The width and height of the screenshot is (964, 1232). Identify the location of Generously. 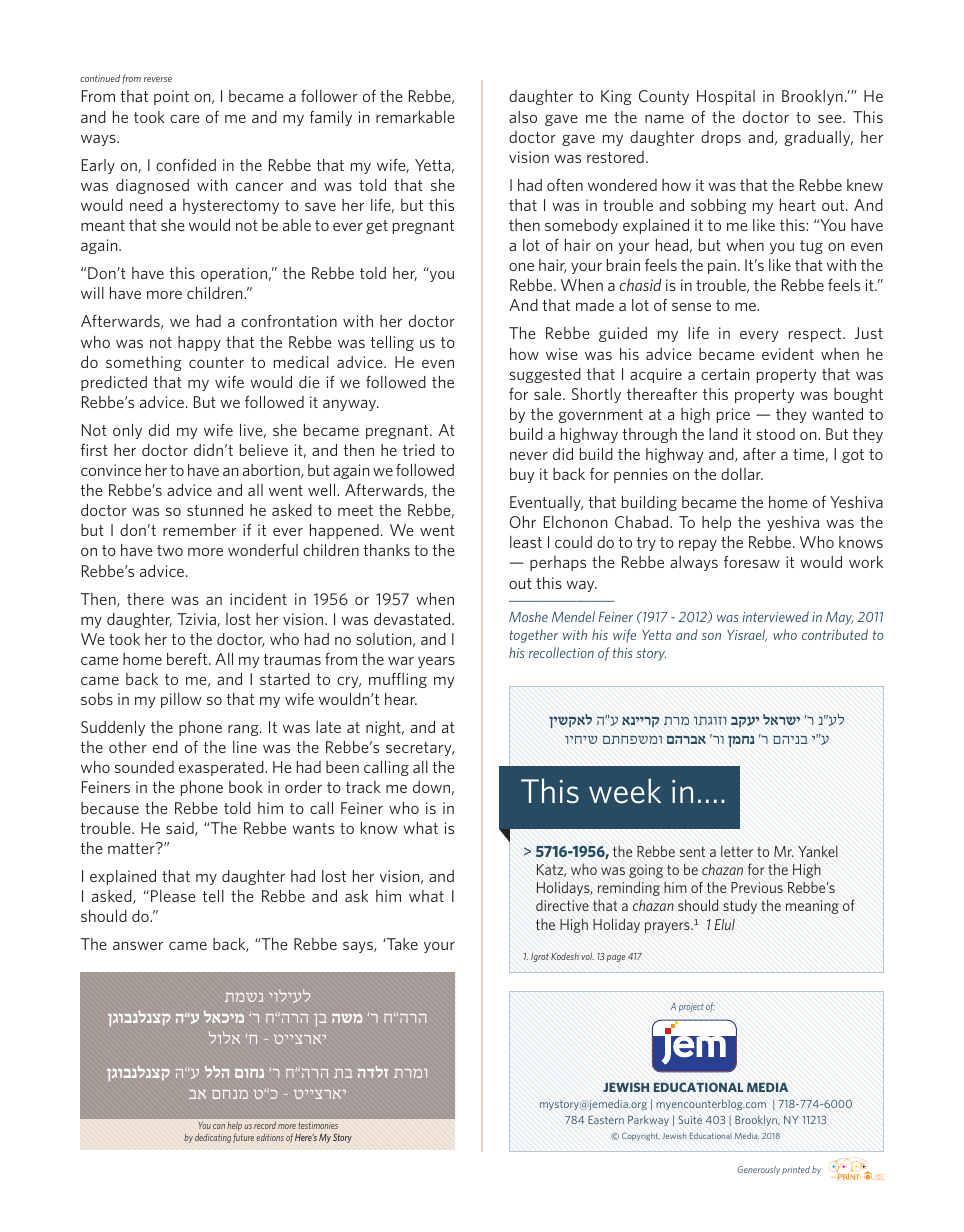
(758, 1170).
